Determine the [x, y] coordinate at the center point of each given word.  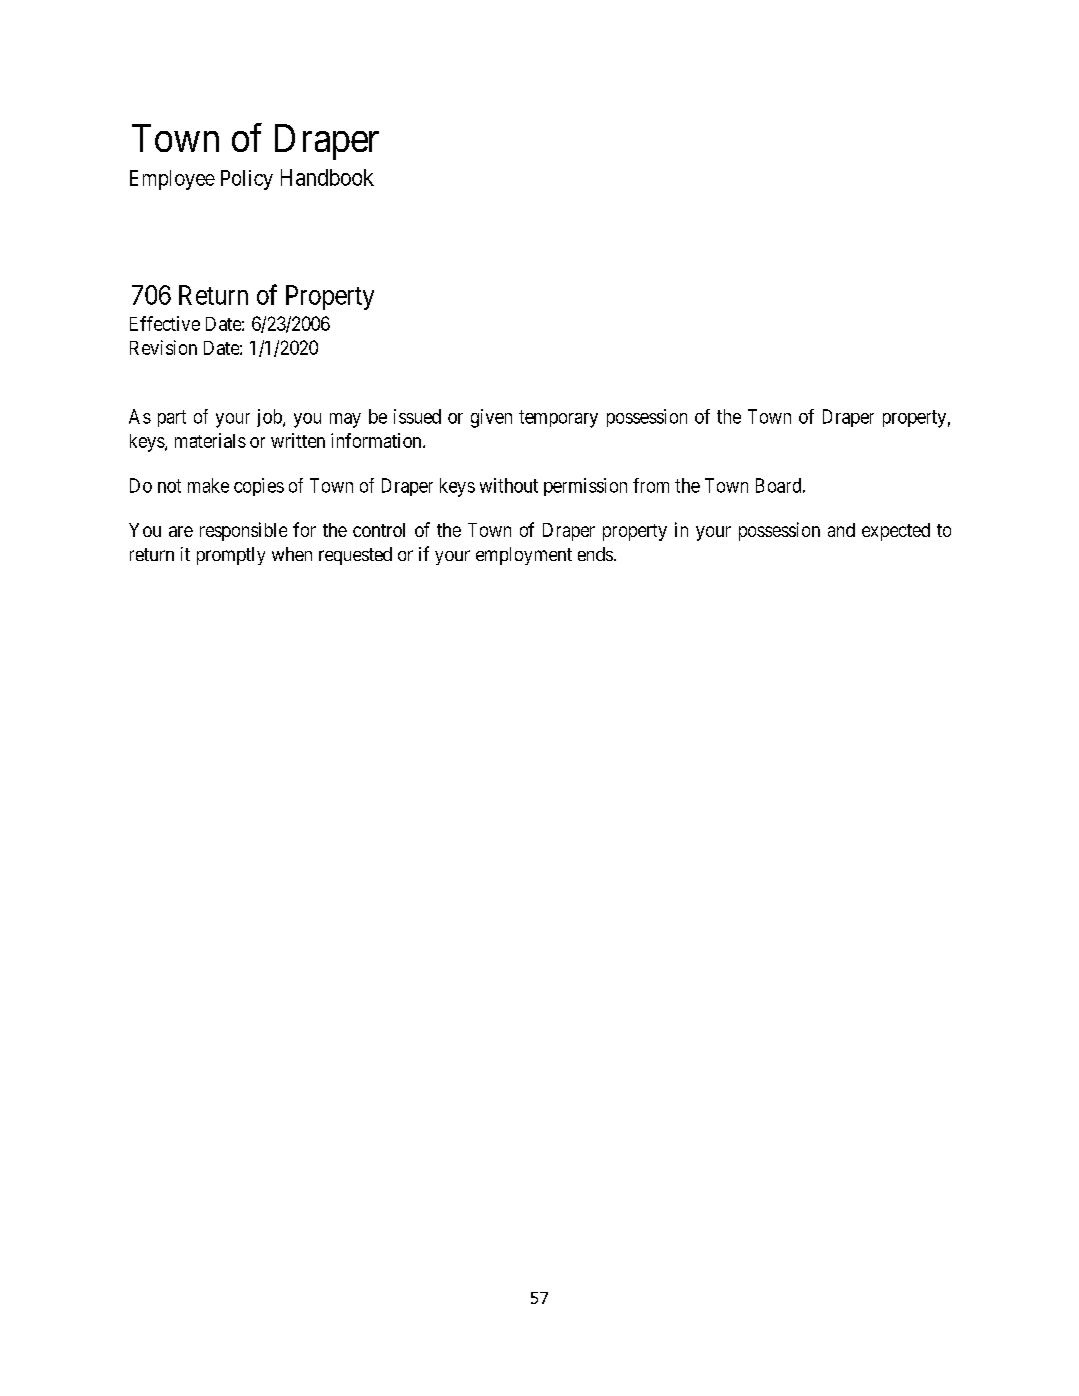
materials [210, 440]
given [491, 418]
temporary [558, 419]
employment [524, 556]
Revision [163, 347]
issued [417, 416]
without [509, 485]
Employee [172, 180]
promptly [231, 556]
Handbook [327, 177]
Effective [165, 323]
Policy [247, 180]
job [270, 418]
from [651, 485]
